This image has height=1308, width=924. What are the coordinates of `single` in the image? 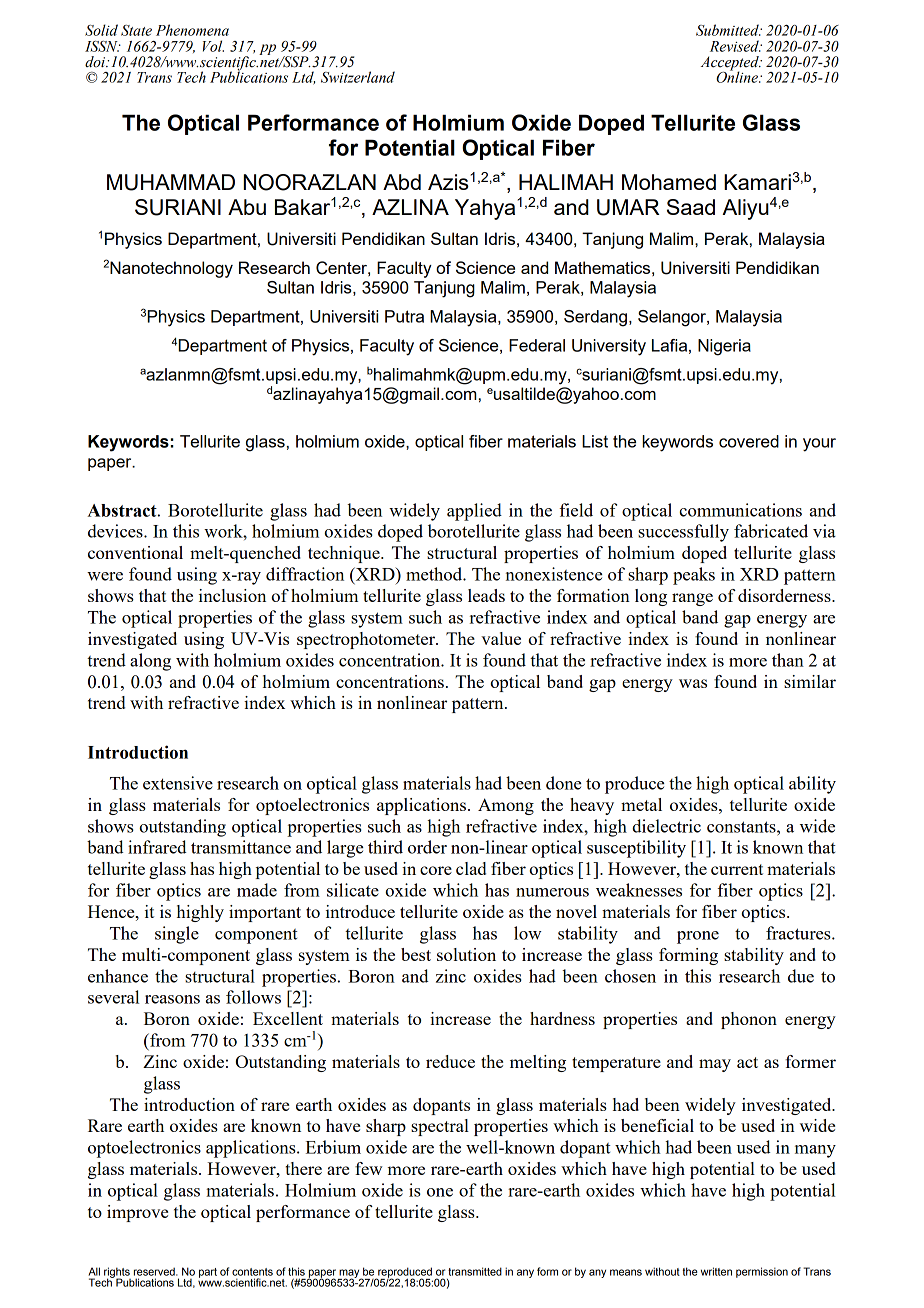 It's located at (177, 935).
